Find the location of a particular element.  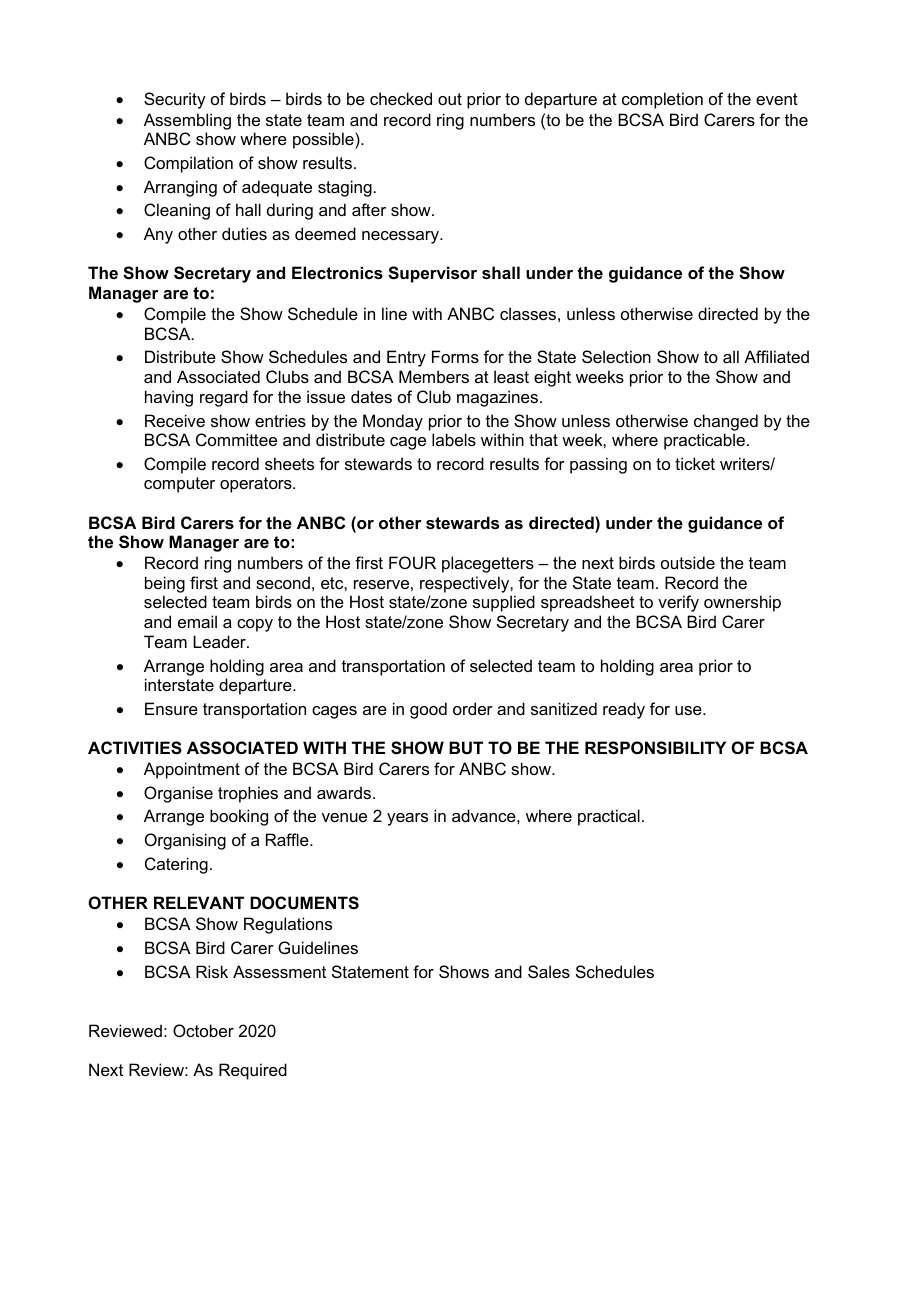

Supervisor is located at coordinates (432, 274).
